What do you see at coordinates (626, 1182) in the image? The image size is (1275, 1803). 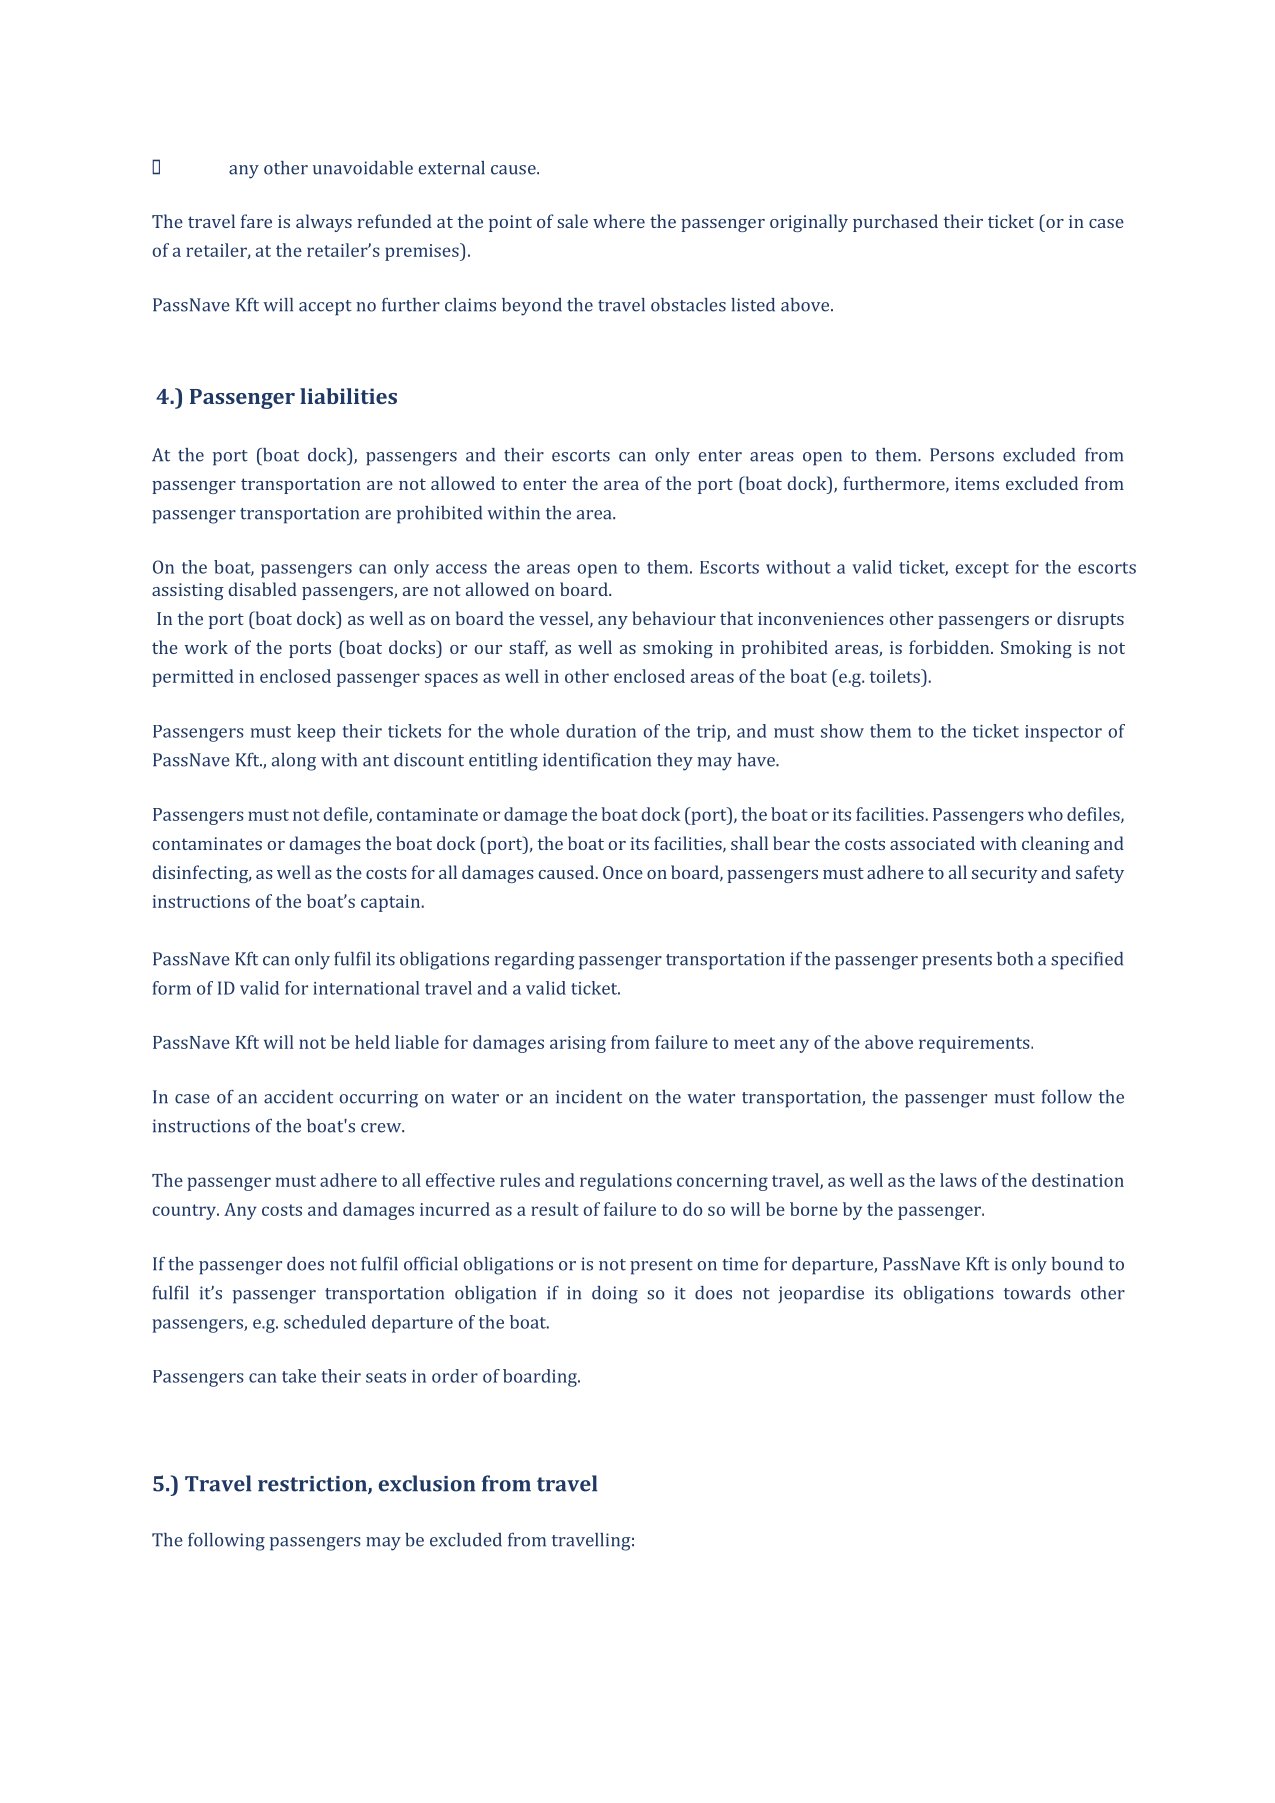 I see `regulations` at bounding box center [626, 1182].
